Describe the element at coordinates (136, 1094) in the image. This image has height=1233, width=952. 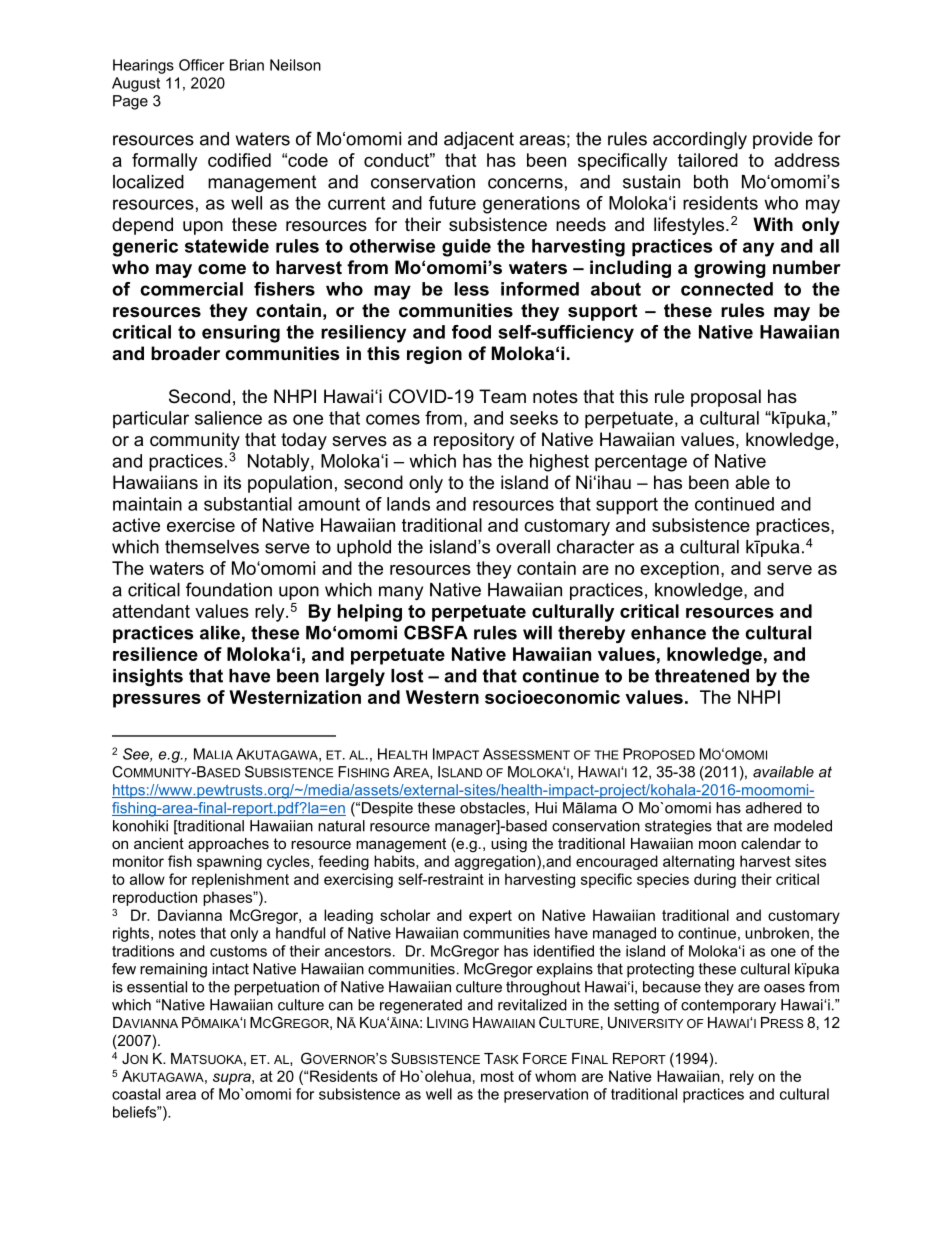
I see `coastal` at that location.
